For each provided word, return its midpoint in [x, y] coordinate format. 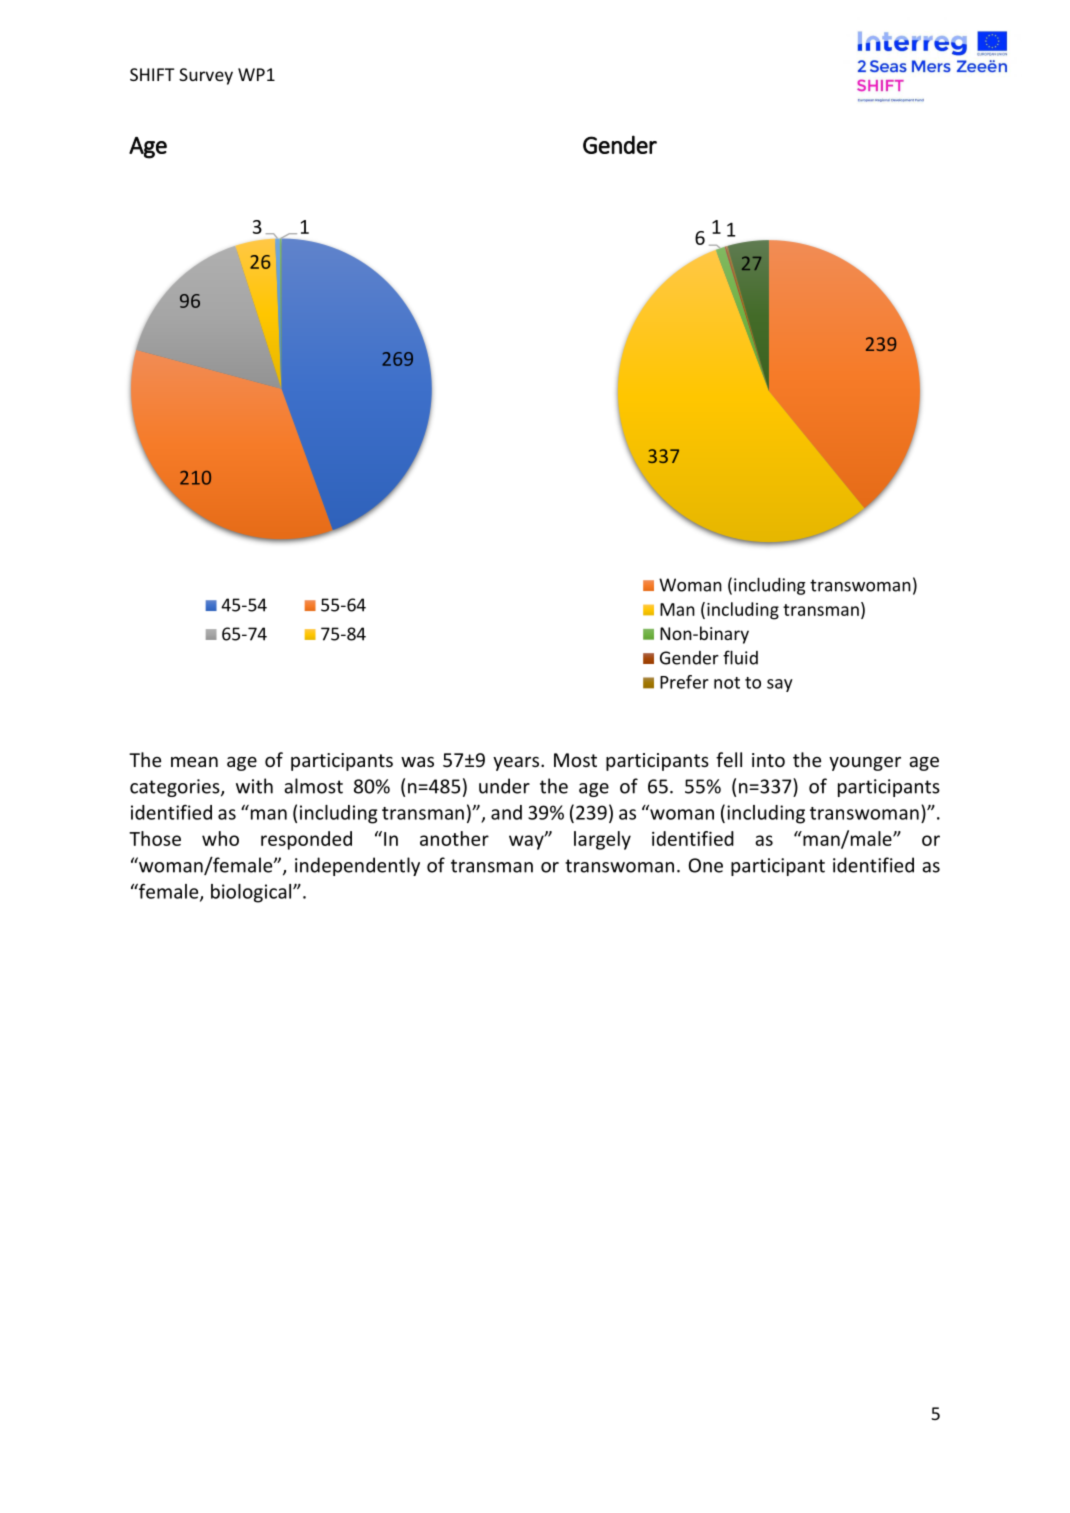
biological [252, 893]
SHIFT [152, 74]
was [417, 761]
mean [194, 761]
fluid [740, 657]
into [768, 760]
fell [729, 759]
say [780, 685]
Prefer [684, 682]
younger [865, 764]
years [517, 763]
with [254, 786]
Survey [206, 76]
